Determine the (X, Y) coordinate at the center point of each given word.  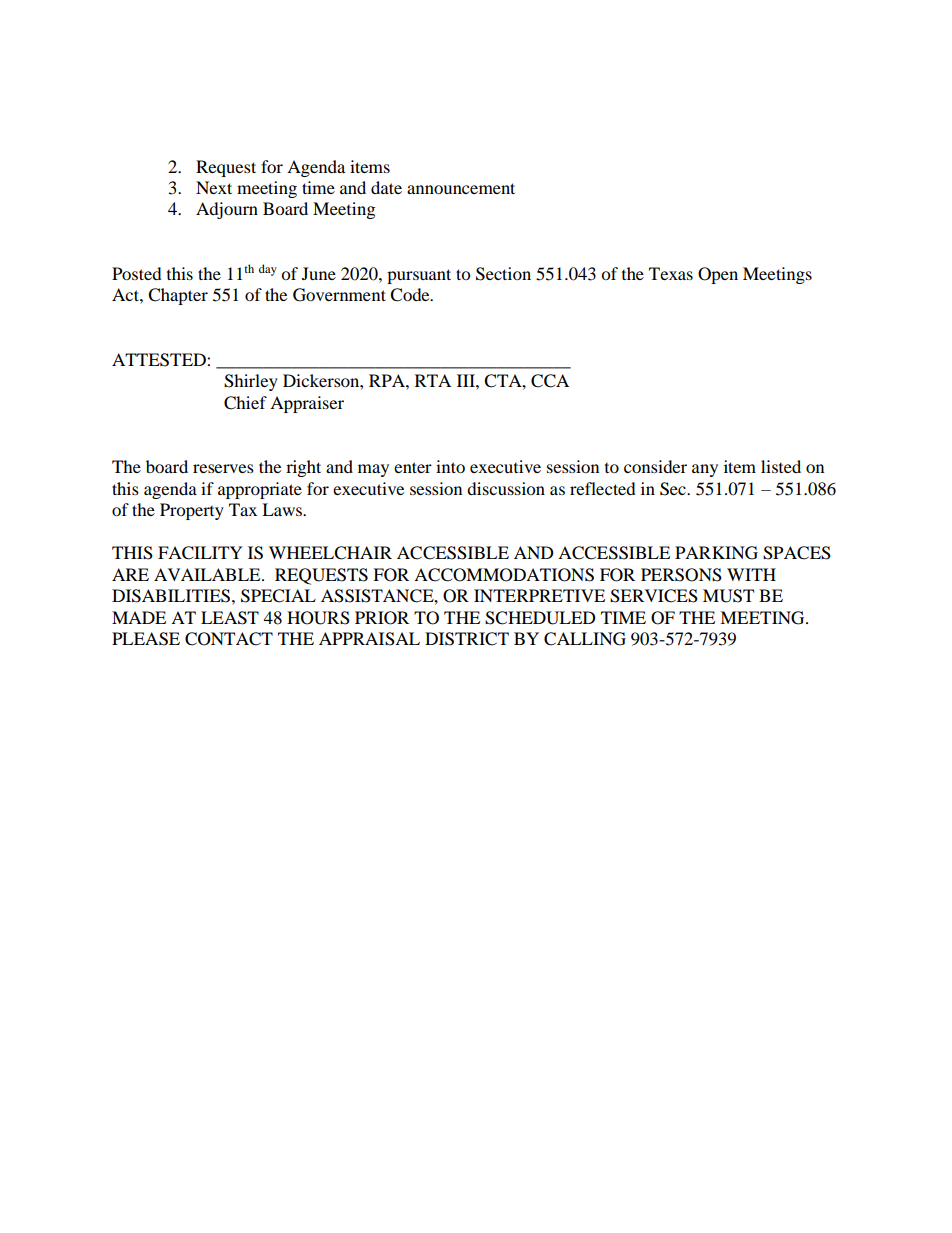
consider (655, 466)
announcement (461, 188)
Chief (245, 403)
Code (411, 295)
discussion (506, 488)
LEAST (230, 618)
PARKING (716, 553)
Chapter (178, 296)
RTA (433, 380)
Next (214, 187)
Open (718, 275)
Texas (671, 273)
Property (192, 511)
